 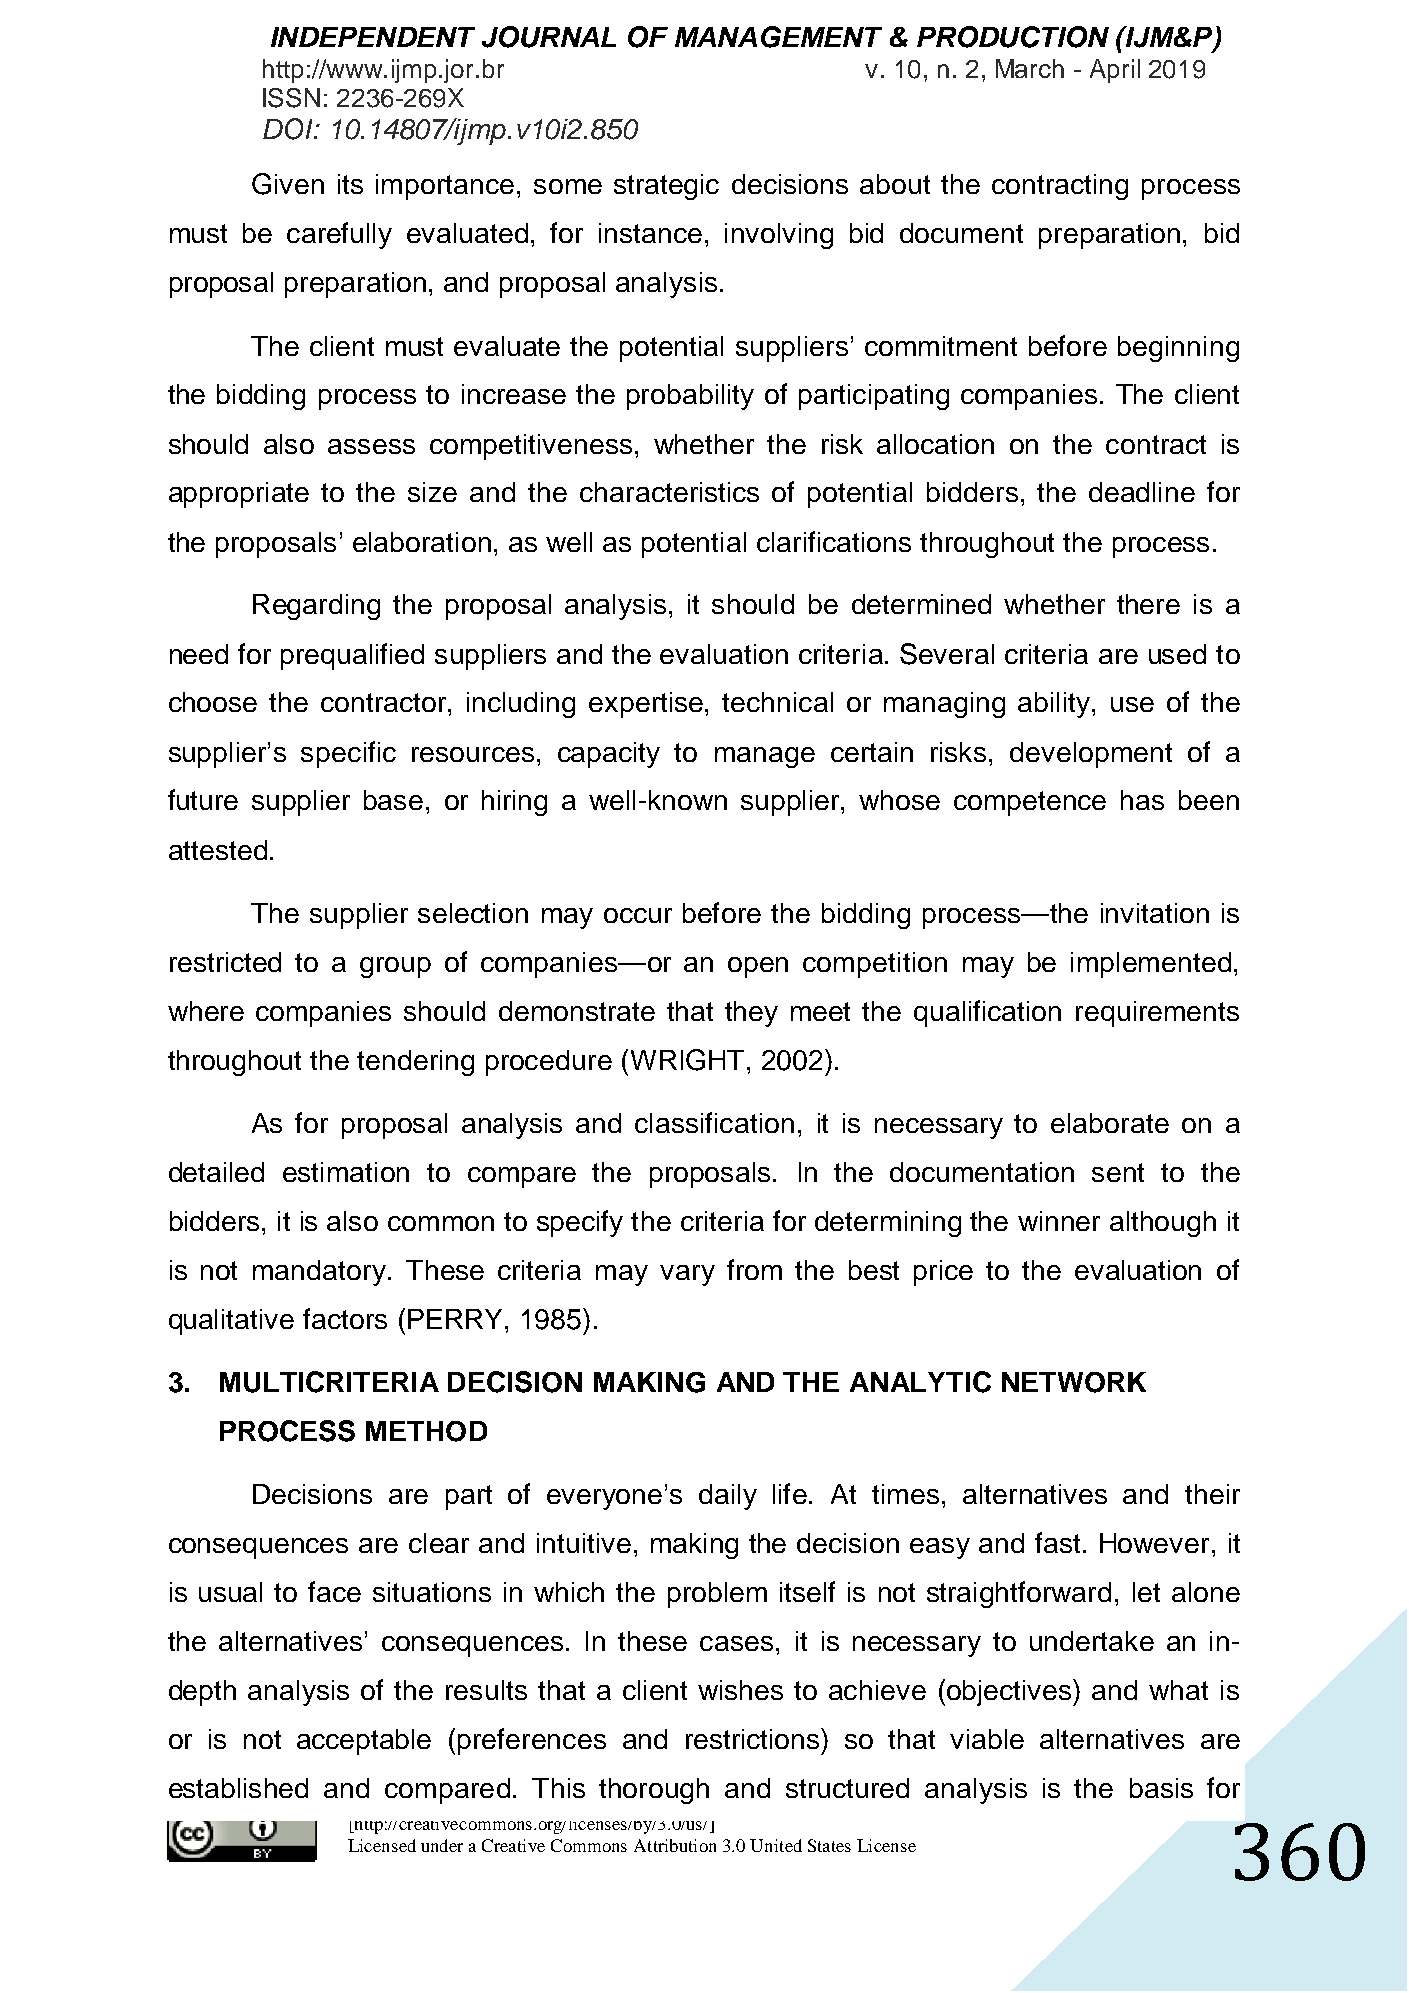 I want to click on implemented, so click(x=1151, y=965).
